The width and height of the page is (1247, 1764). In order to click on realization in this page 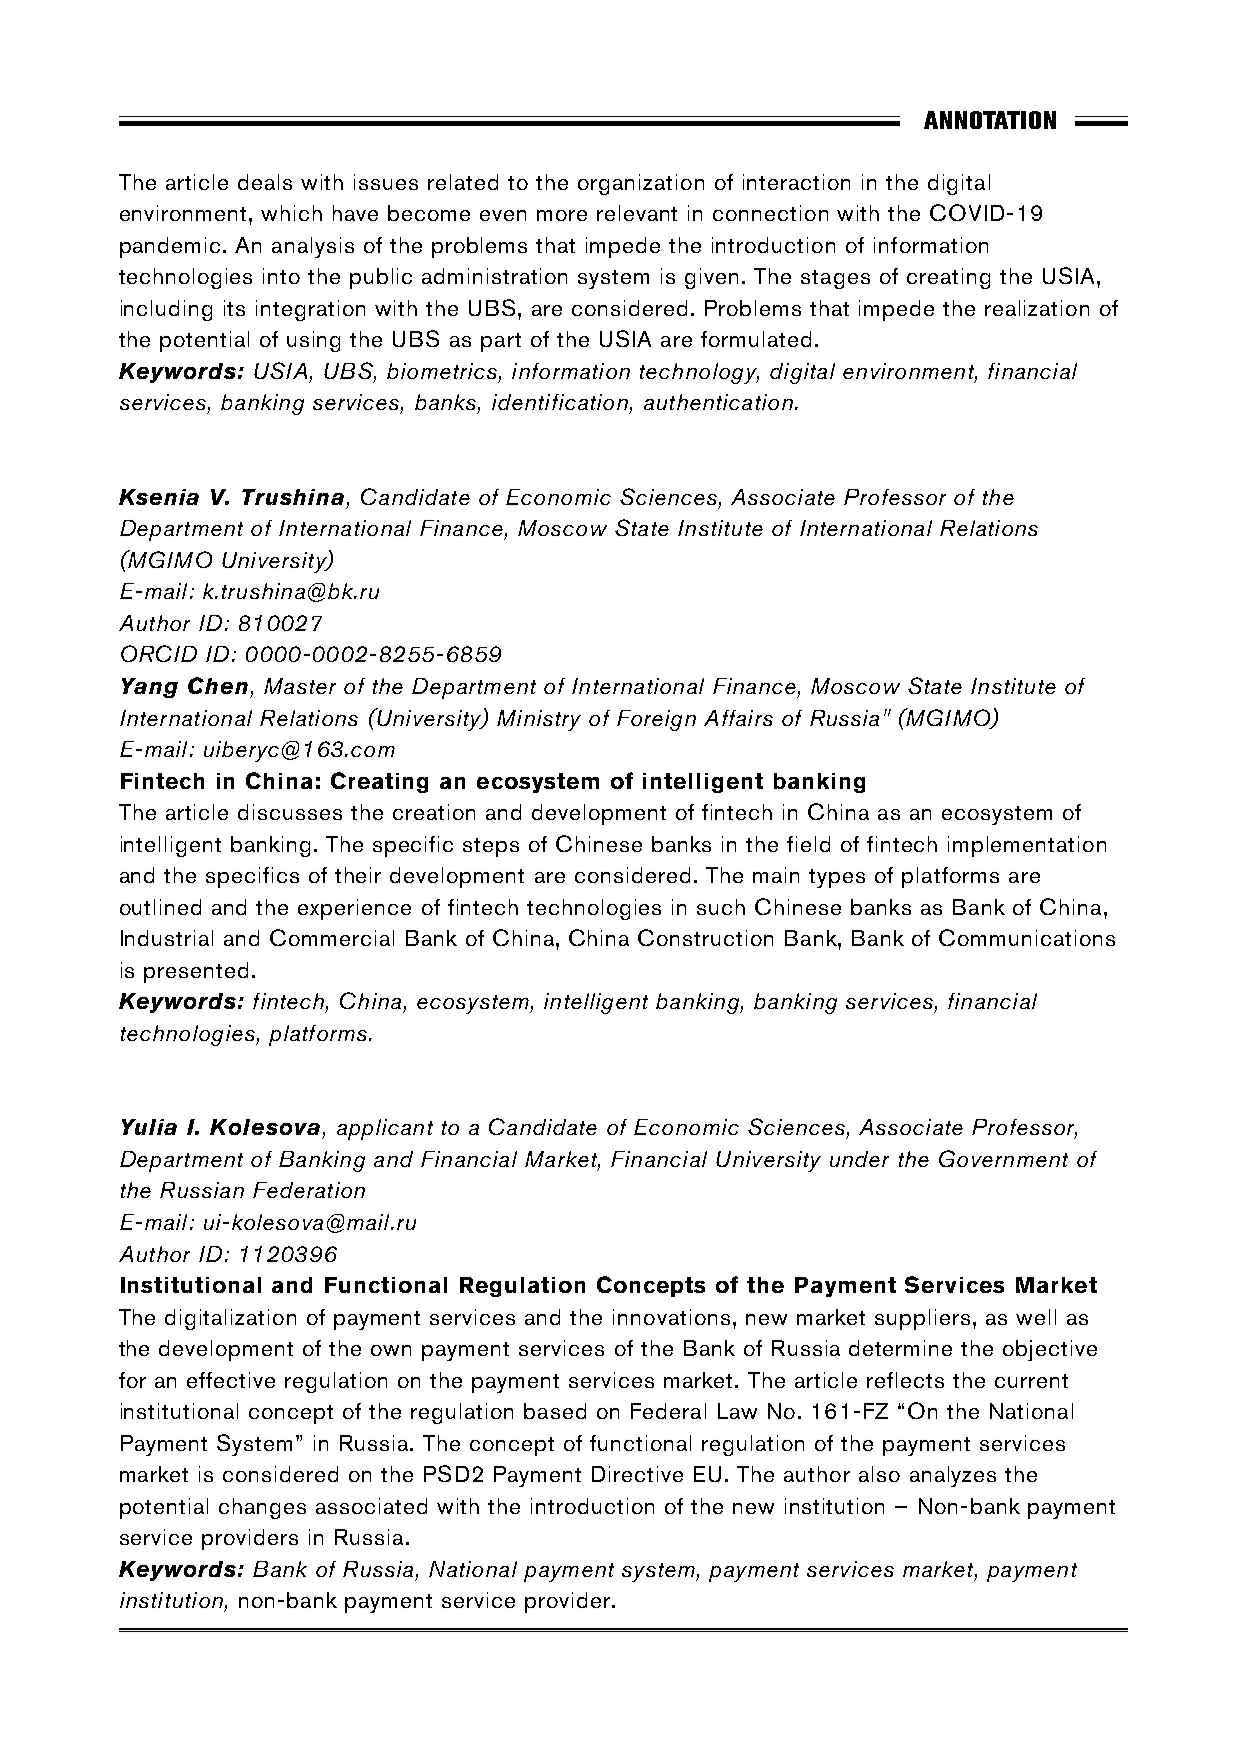, I will do `click(1037, 308)`.
